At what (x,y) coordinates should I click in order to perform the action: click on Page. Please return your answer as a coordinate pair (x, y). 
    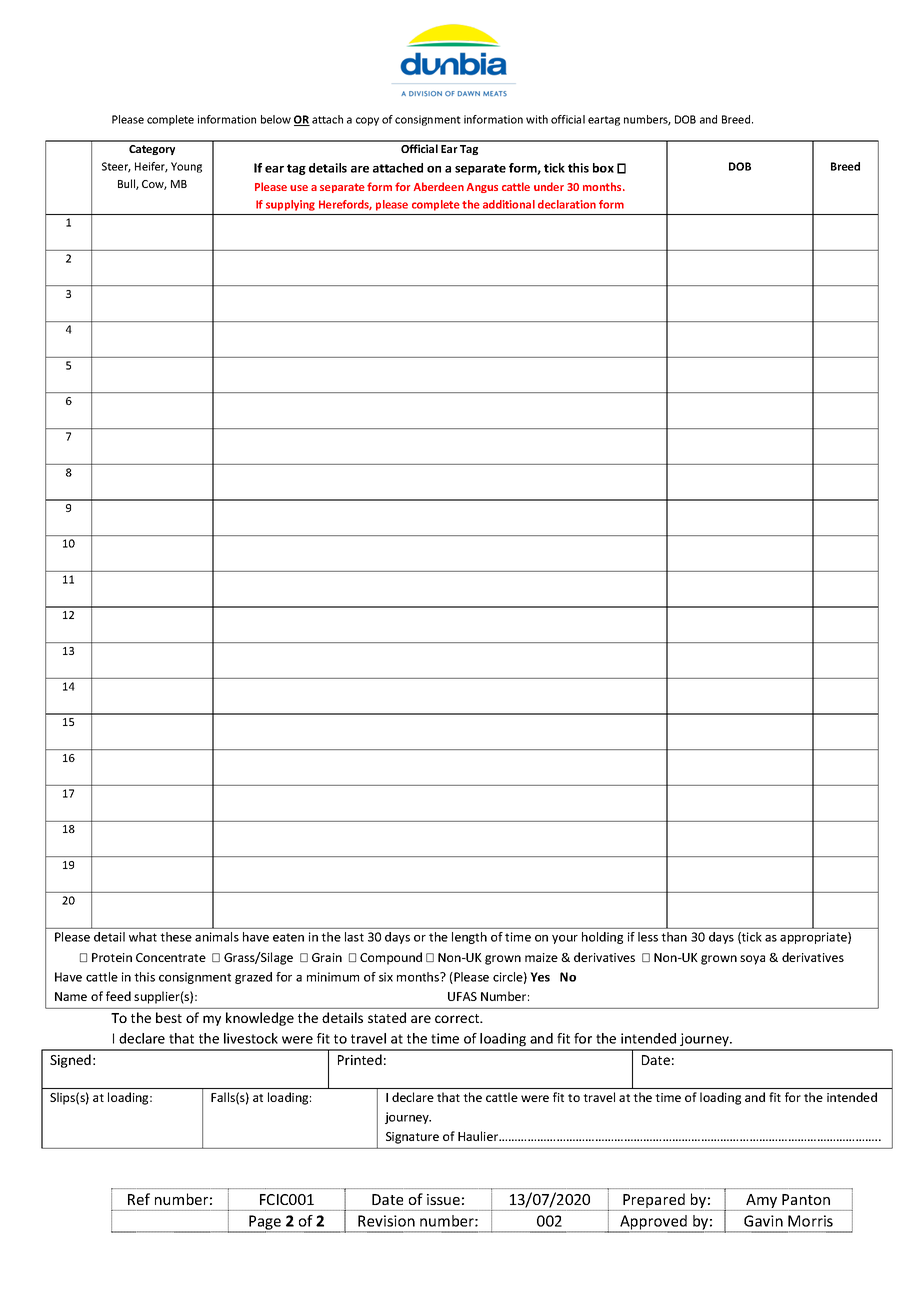
    Looking at the image, I should click on (265, 1223).
